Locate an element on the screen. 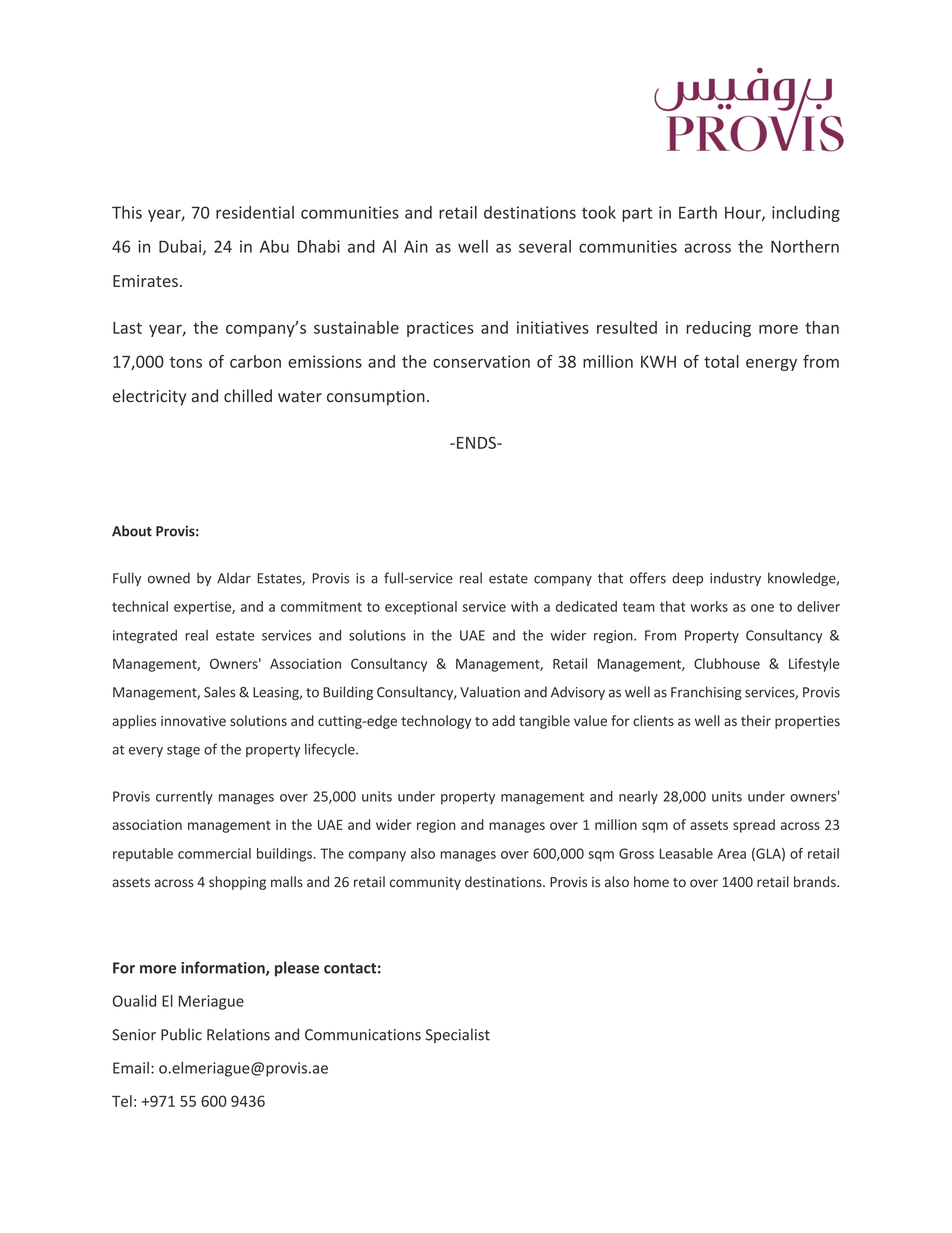 Image resolution: width=952 pixels, height=1233 pixels. consumption is located at coordinates (376, 398).
